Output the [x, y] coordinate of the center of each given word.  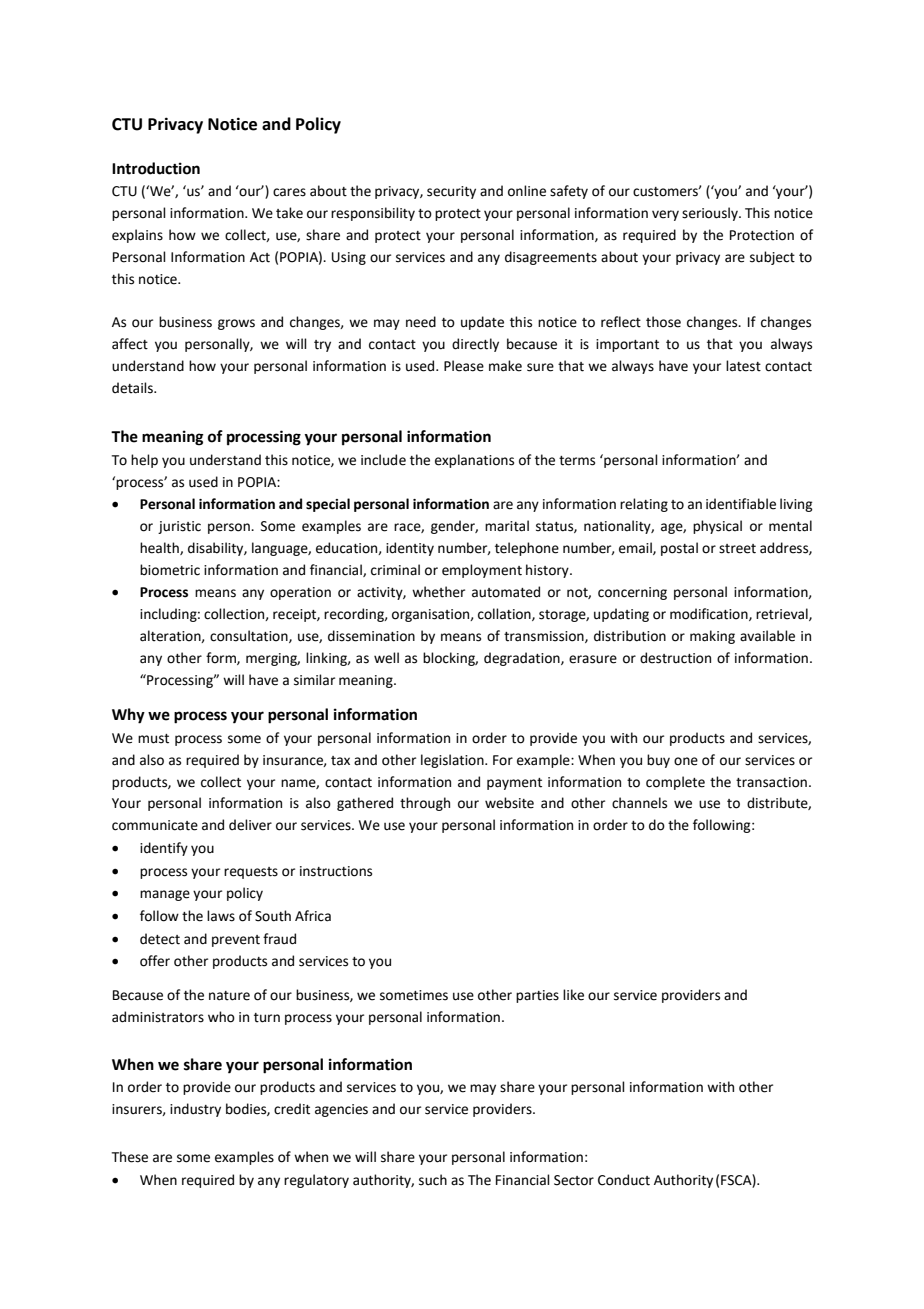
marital [507, 526]
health [160, 548]
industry [195, 1110]
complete [675, 783]
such [433, 1180]
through [425, 804]
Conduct [624, 1180]
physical [717, 527]
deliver [250, 825]
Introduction [156, 168]
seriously [711, 214]
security [451, 192]
